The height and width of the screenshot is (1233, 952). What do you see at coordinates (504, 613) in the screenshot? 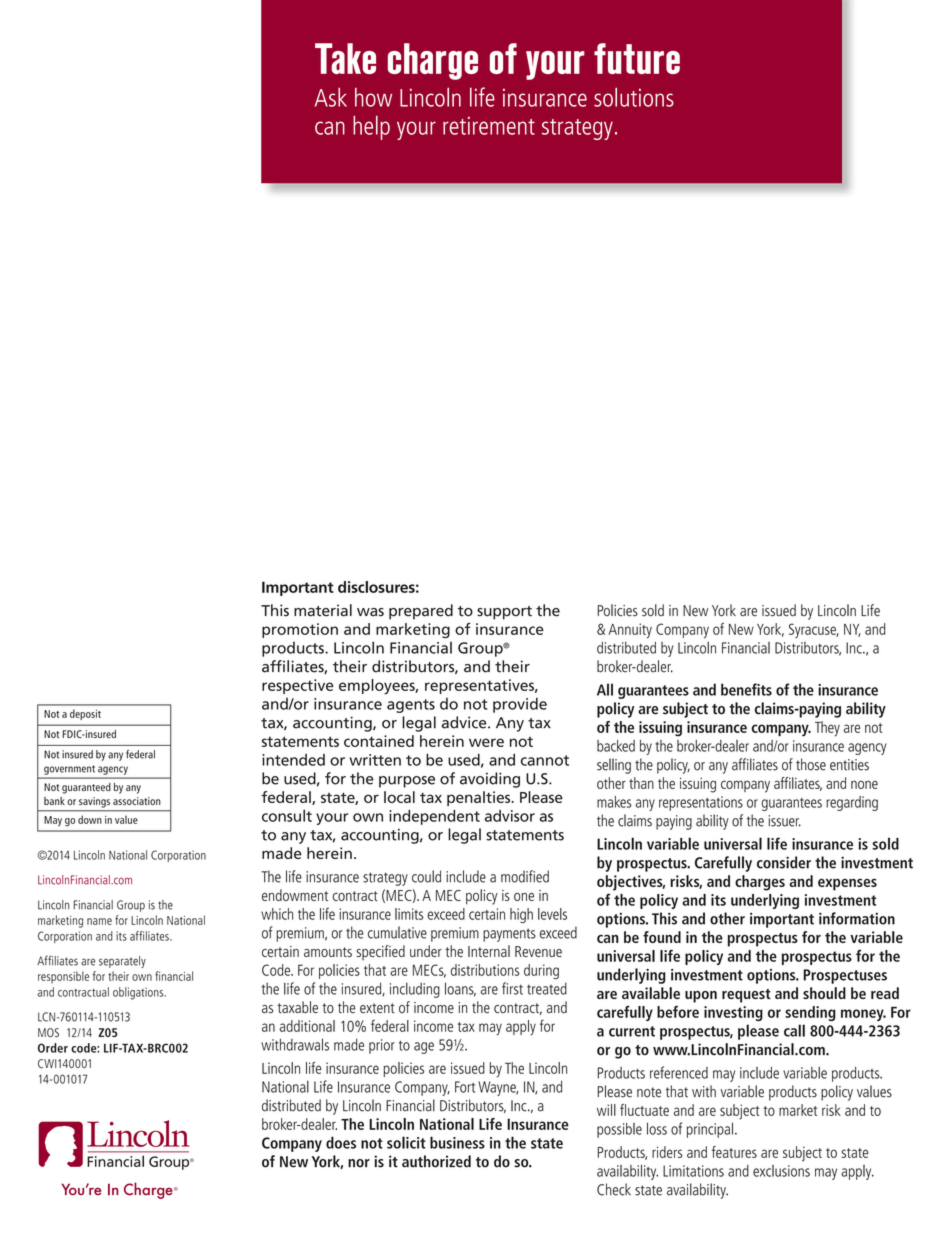
I see `support` at bounding box center [504, 613].
